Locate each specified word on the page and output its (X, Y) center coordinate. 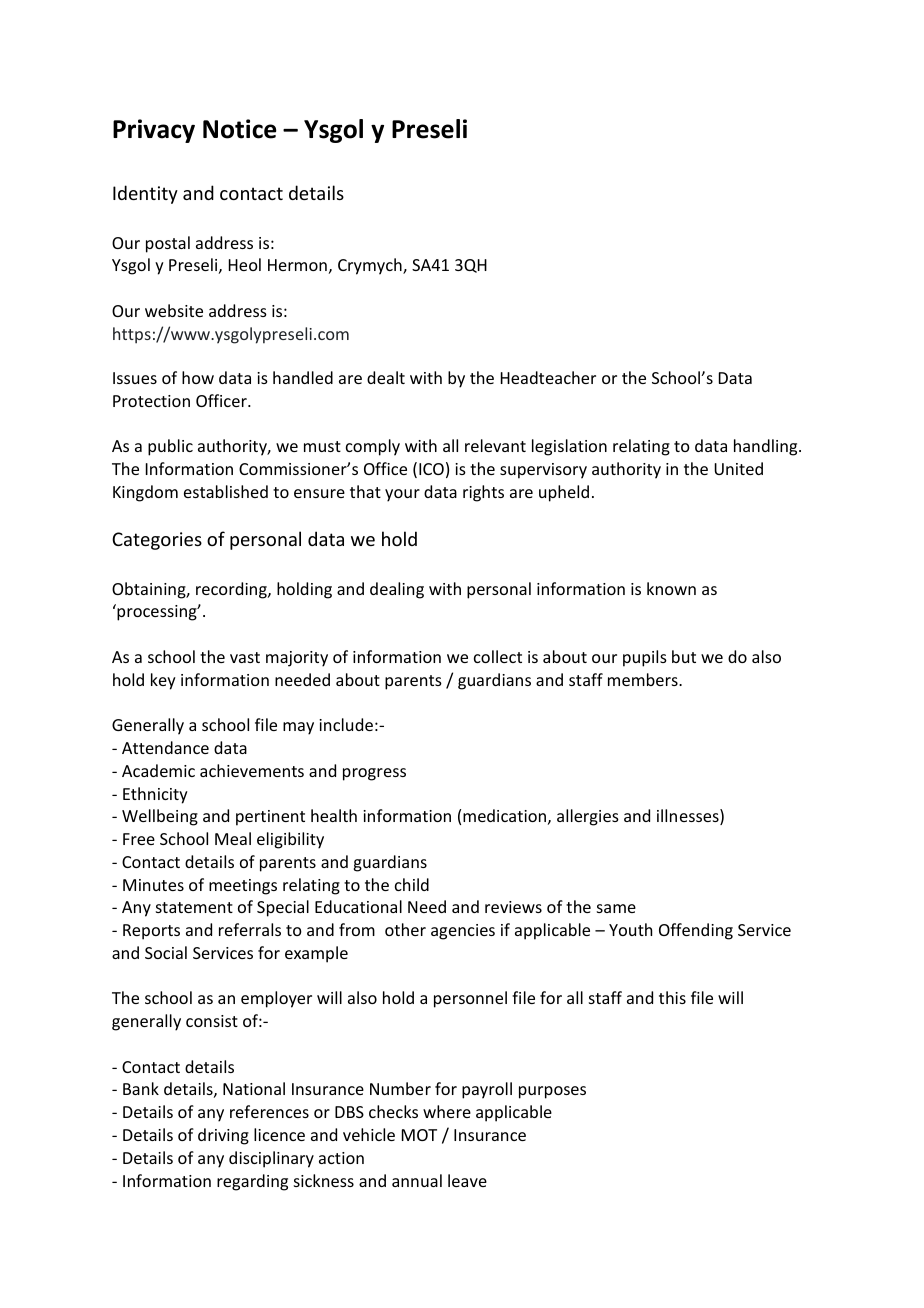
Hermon (297, 265)
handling (767, 447)
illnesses (689, 817)
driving (223, 1136)
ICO (431, 469)
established (226, 491)
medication (504, 815)
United (738, 468)
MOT (419, 1135)
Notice (240, 129)
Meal (233, 838)
